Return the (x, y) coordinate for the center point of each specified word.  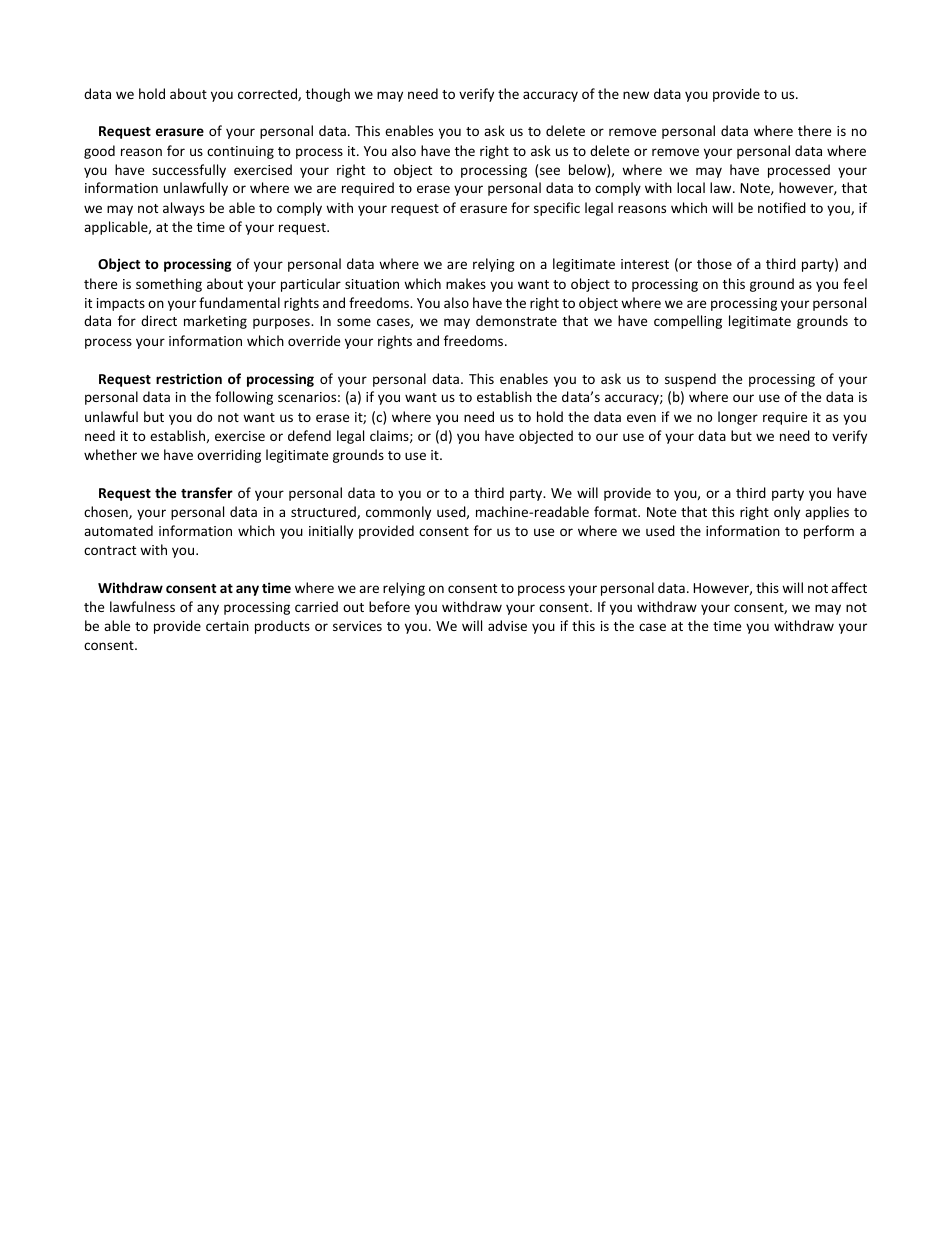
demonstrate (516, 320)
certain (227, 626)
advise (507, 625)
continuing (240, 152)
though (328, 95)
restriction (189, 378)
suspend (690, 380)
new (636, 95)
